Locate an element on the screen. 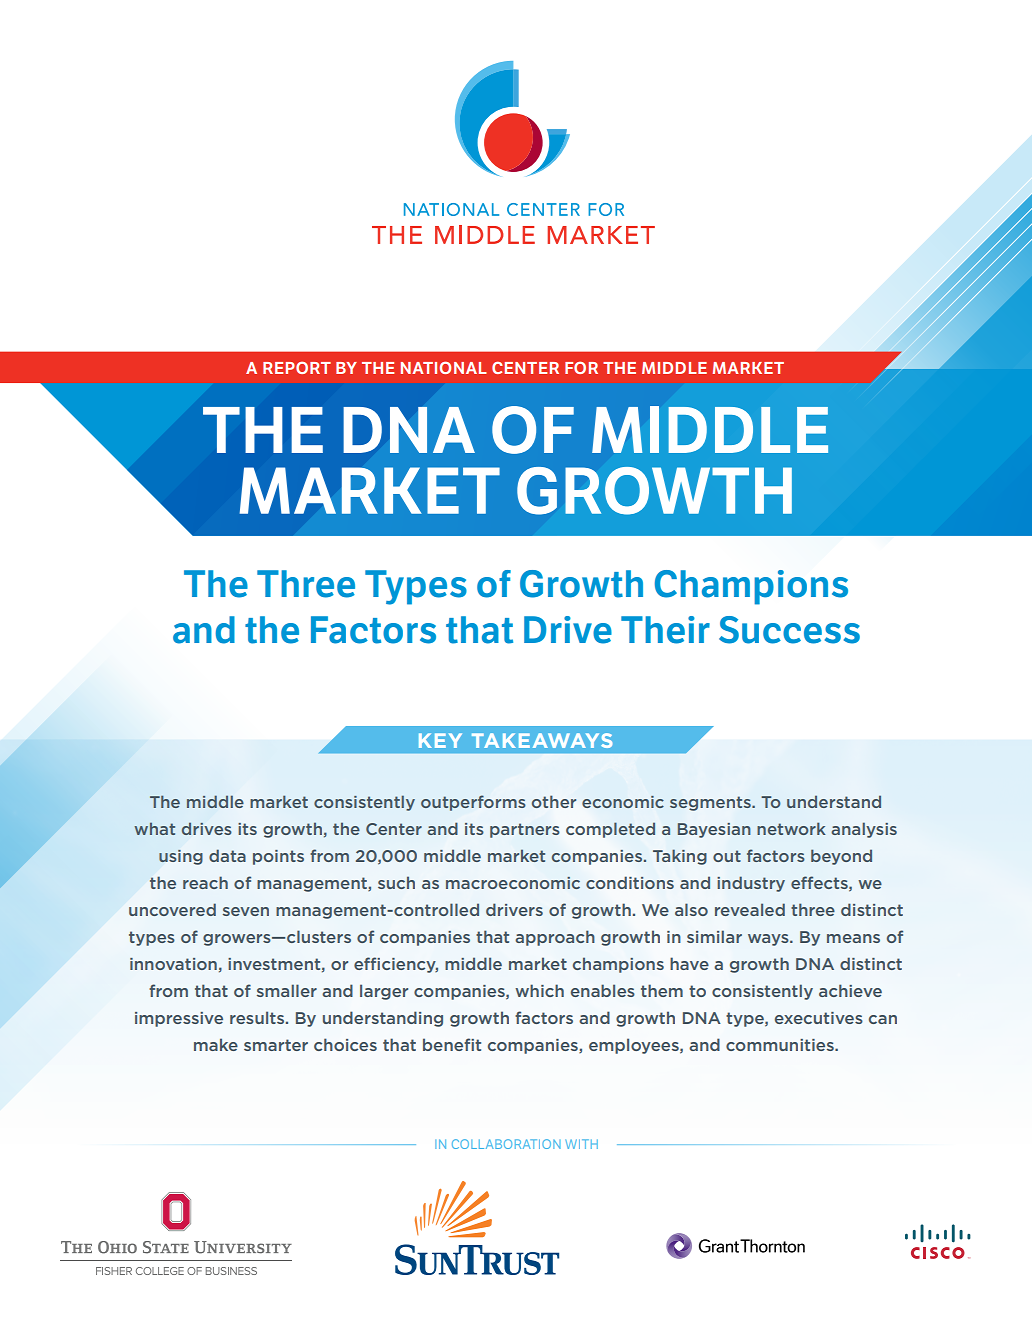 The height and width of the screenshot is (1336, 1032). Their is located at coordinates (665, 630).
